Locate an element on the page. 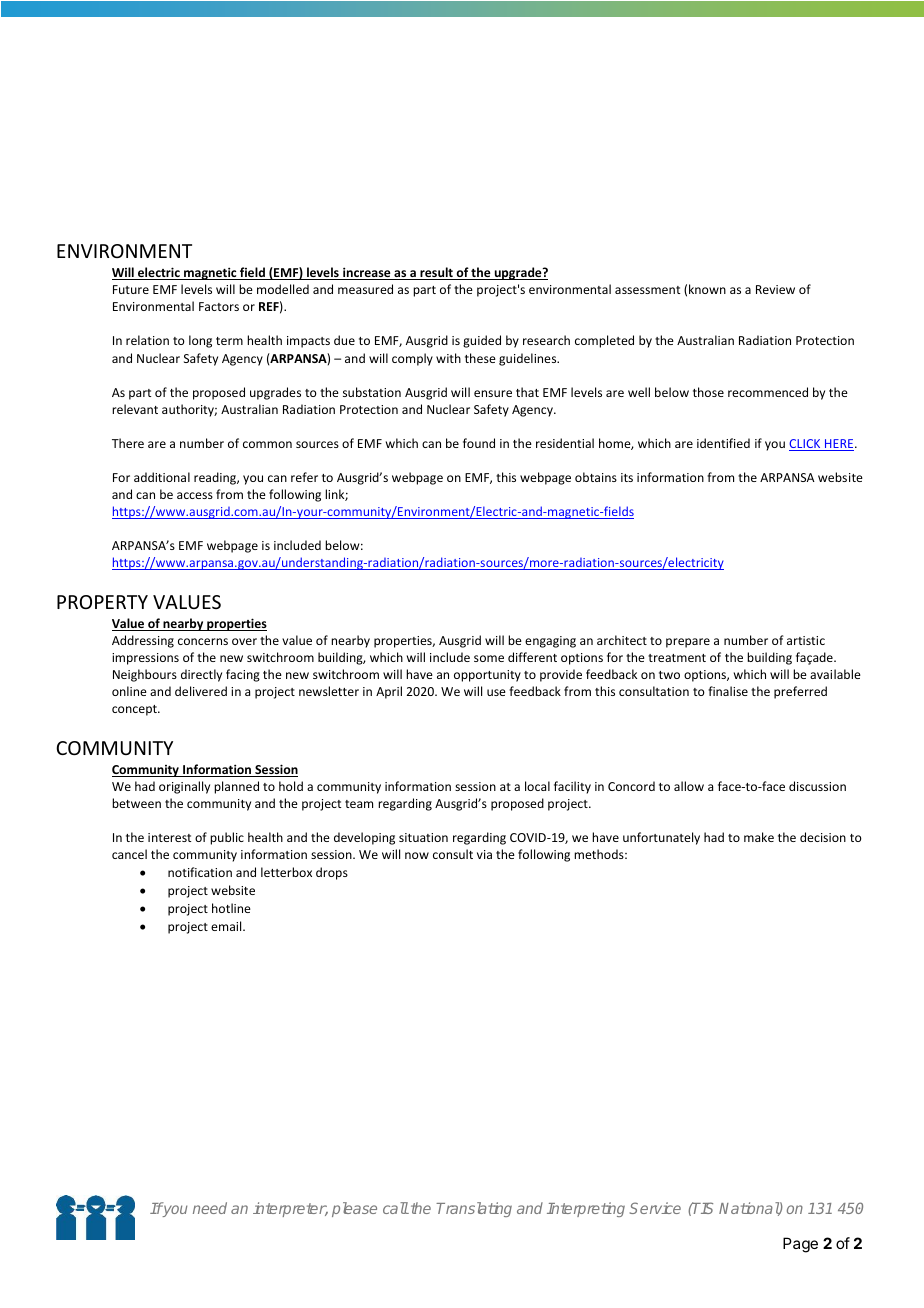 This document has width=924, height=1308. need is located at coordinates (210, 1208).
